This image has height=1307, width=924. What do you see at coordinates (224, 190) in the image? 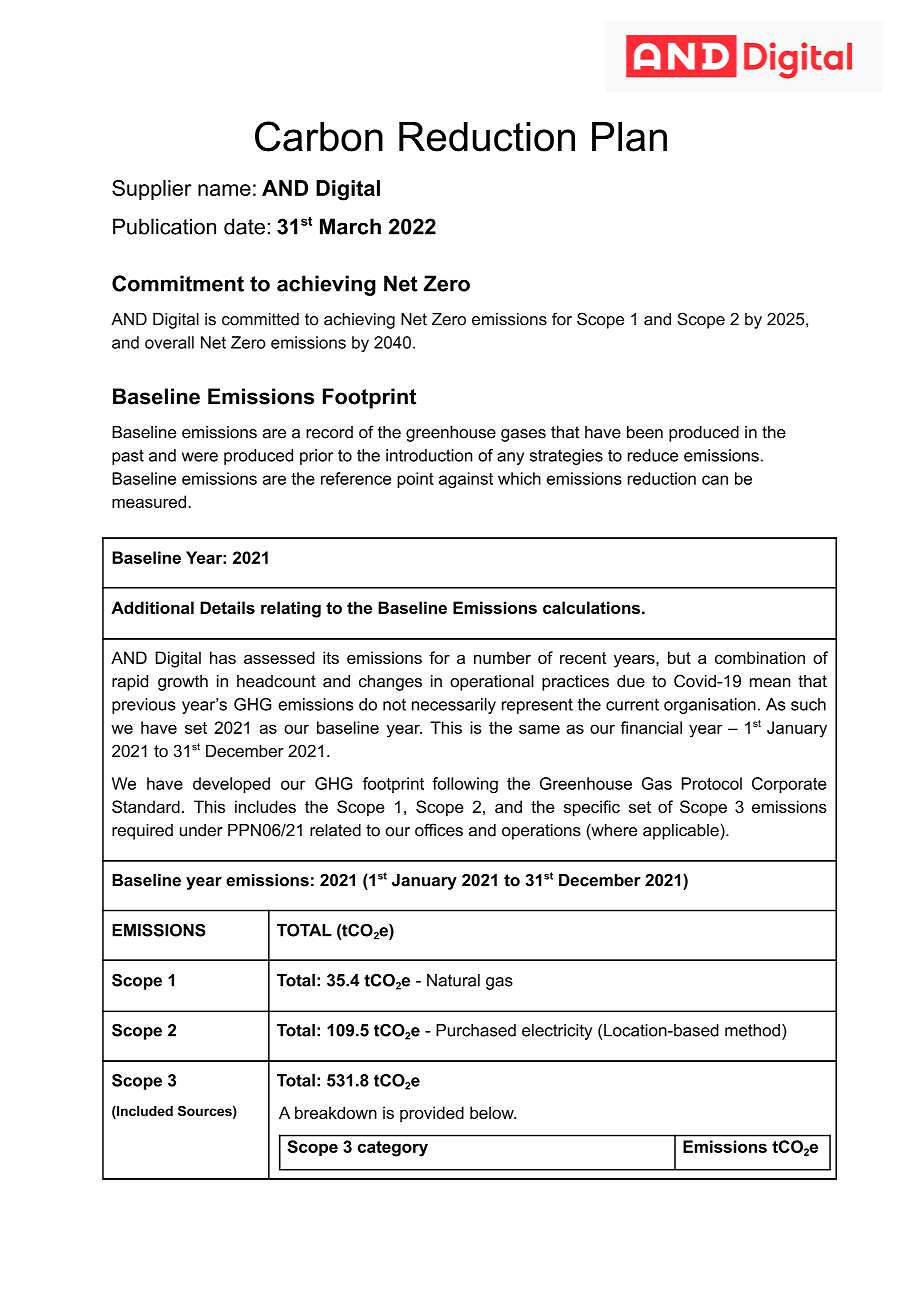
I see `name` at bounding box center [224, 190].
